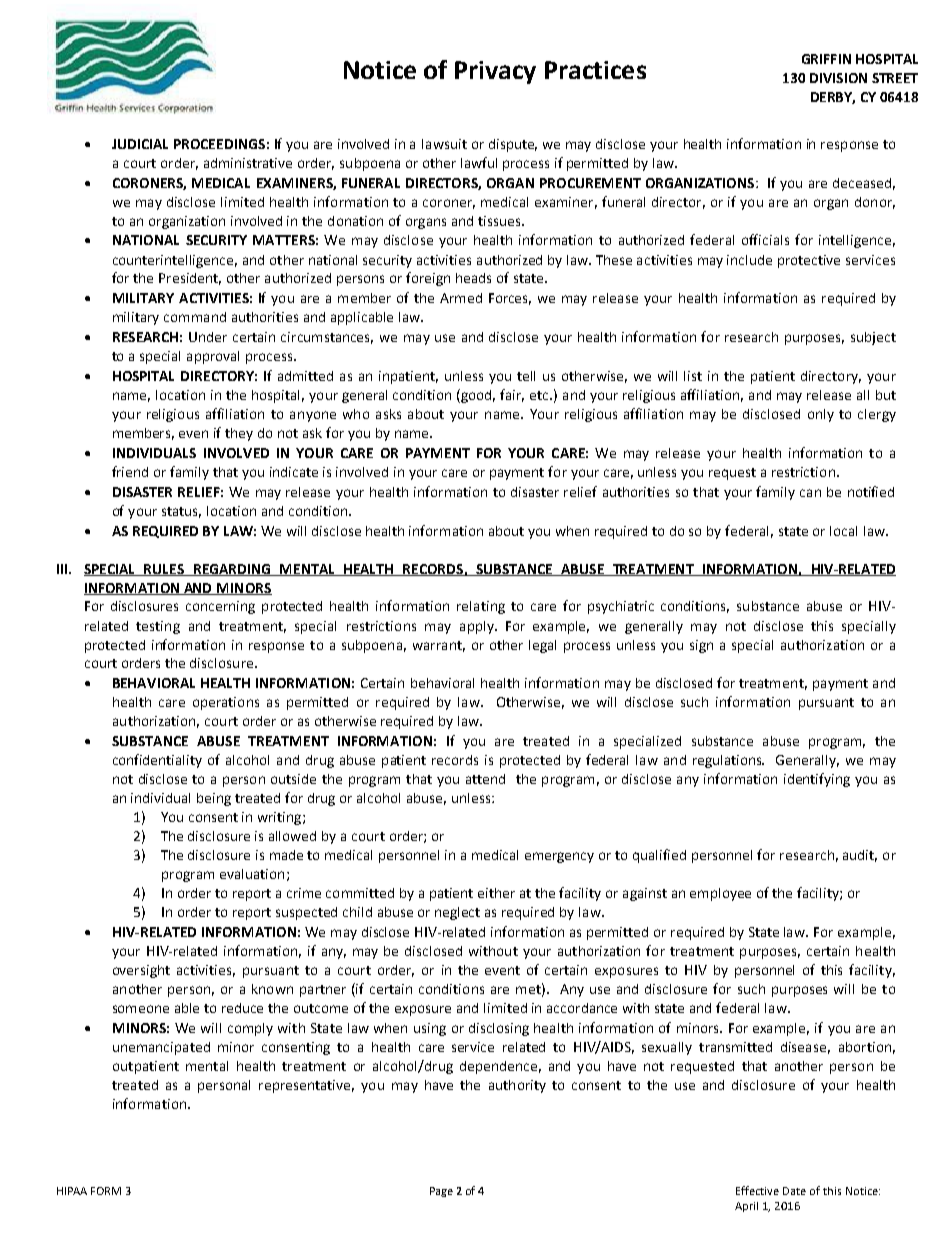  What do you see at coordinates (701, 646) in the document?
I see `sign` at bounding box center [701, 646].
